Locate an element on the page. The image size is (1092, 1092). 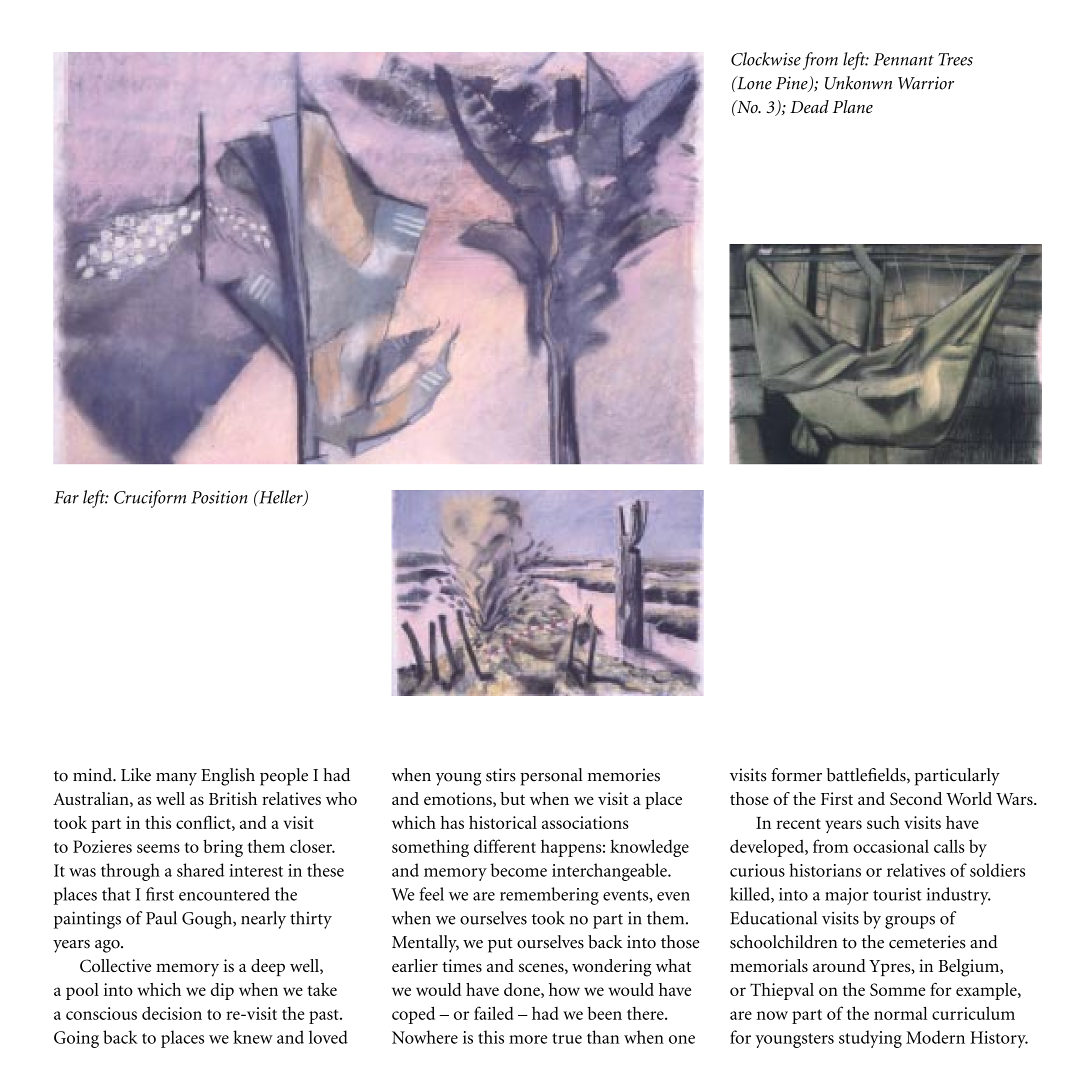
Clockwise is located at coordinates (766, 59).
